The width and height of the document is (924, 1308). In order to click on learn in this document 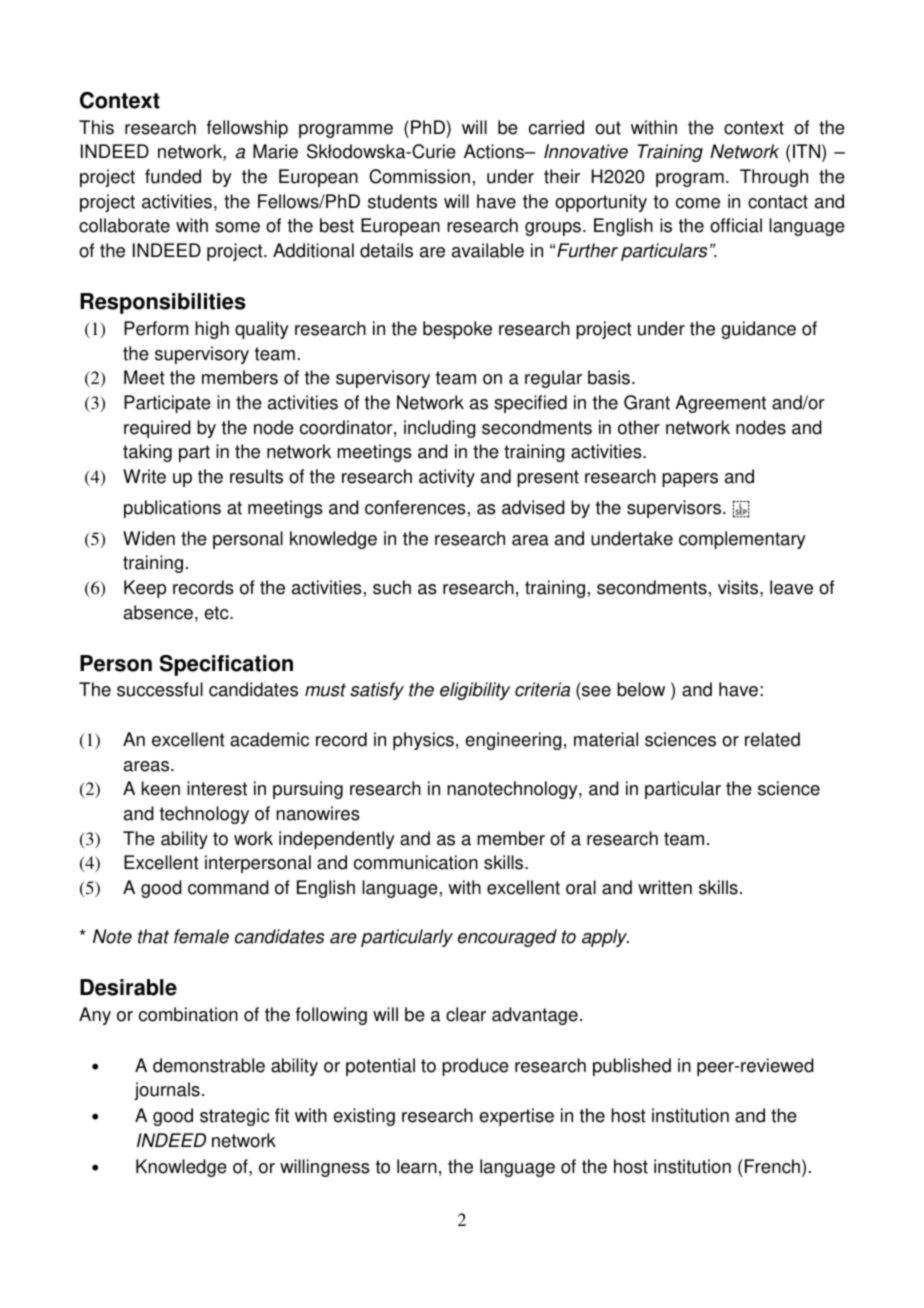, I will do `click(417, 1166)`.
